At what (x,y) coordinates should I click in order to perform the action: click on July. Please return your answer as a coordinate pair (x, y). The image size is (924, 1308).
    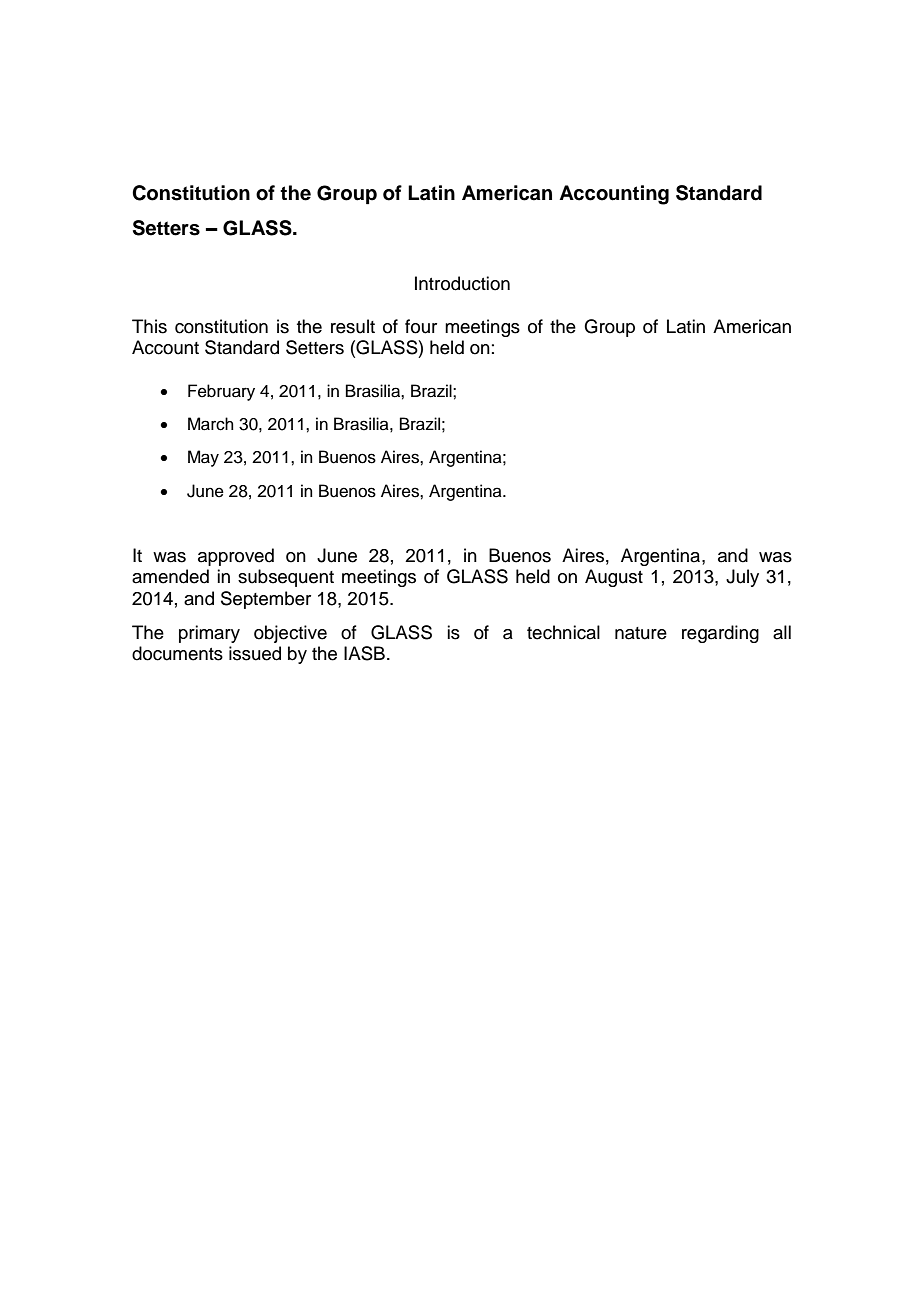
    Looking at the image, I should click on (742, 578).
